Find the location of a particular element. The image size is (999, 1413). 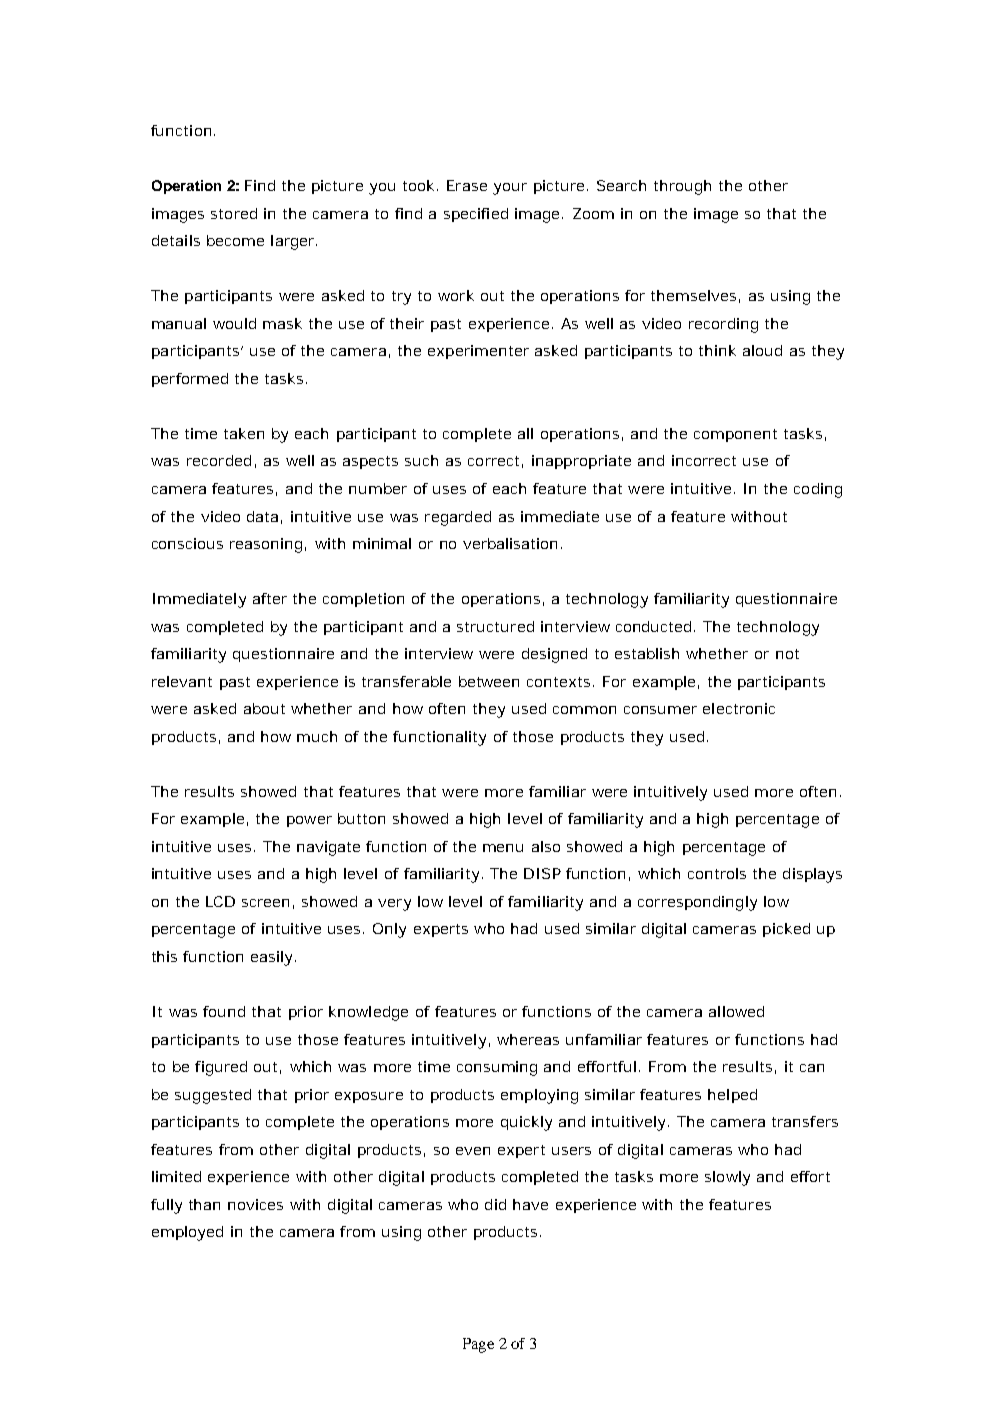

electronic is located at coordinates (739, 708).
